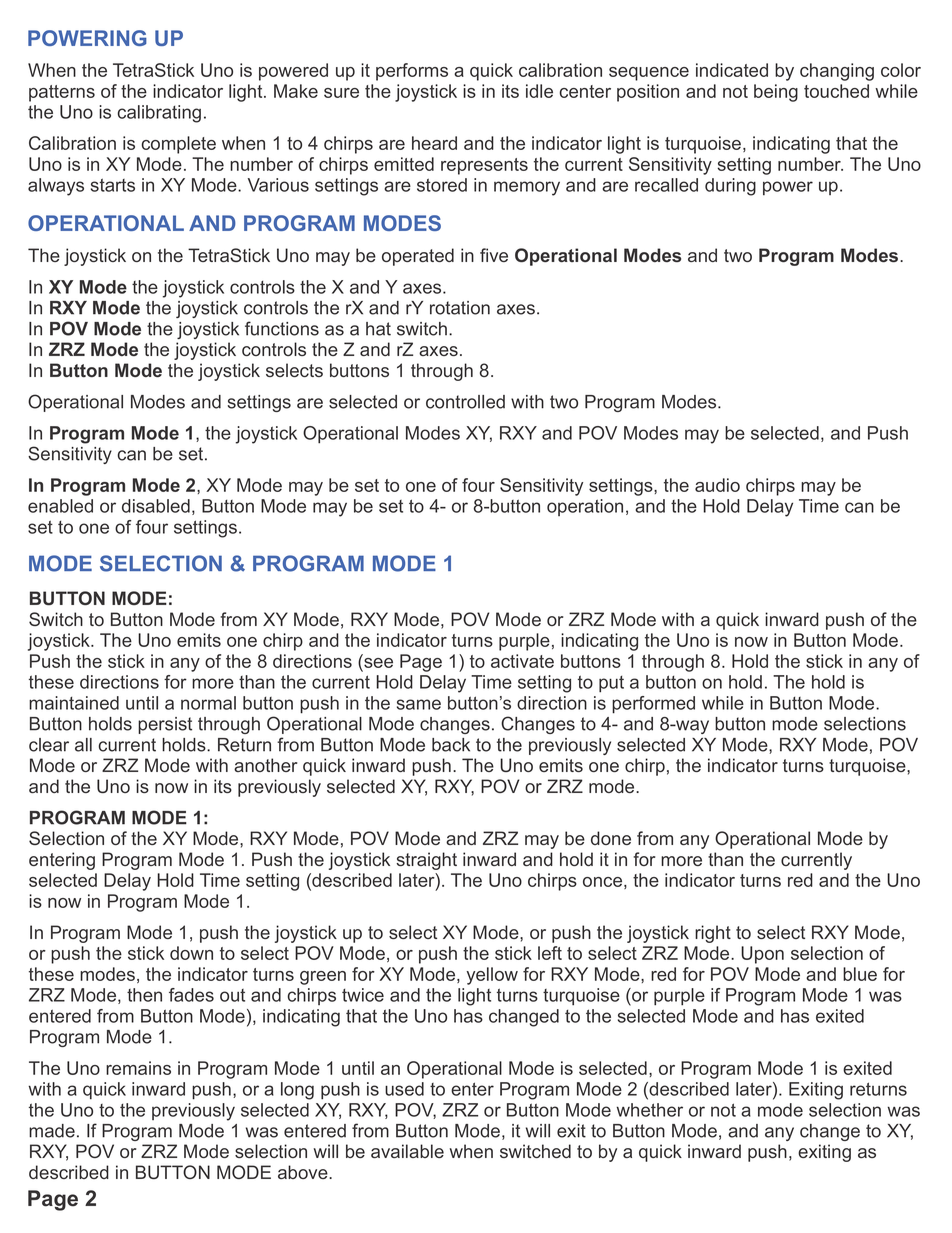 Image resolution: width=952 pixels, height=1233 pixels. I want to click on yellow, so click(492, 976).
